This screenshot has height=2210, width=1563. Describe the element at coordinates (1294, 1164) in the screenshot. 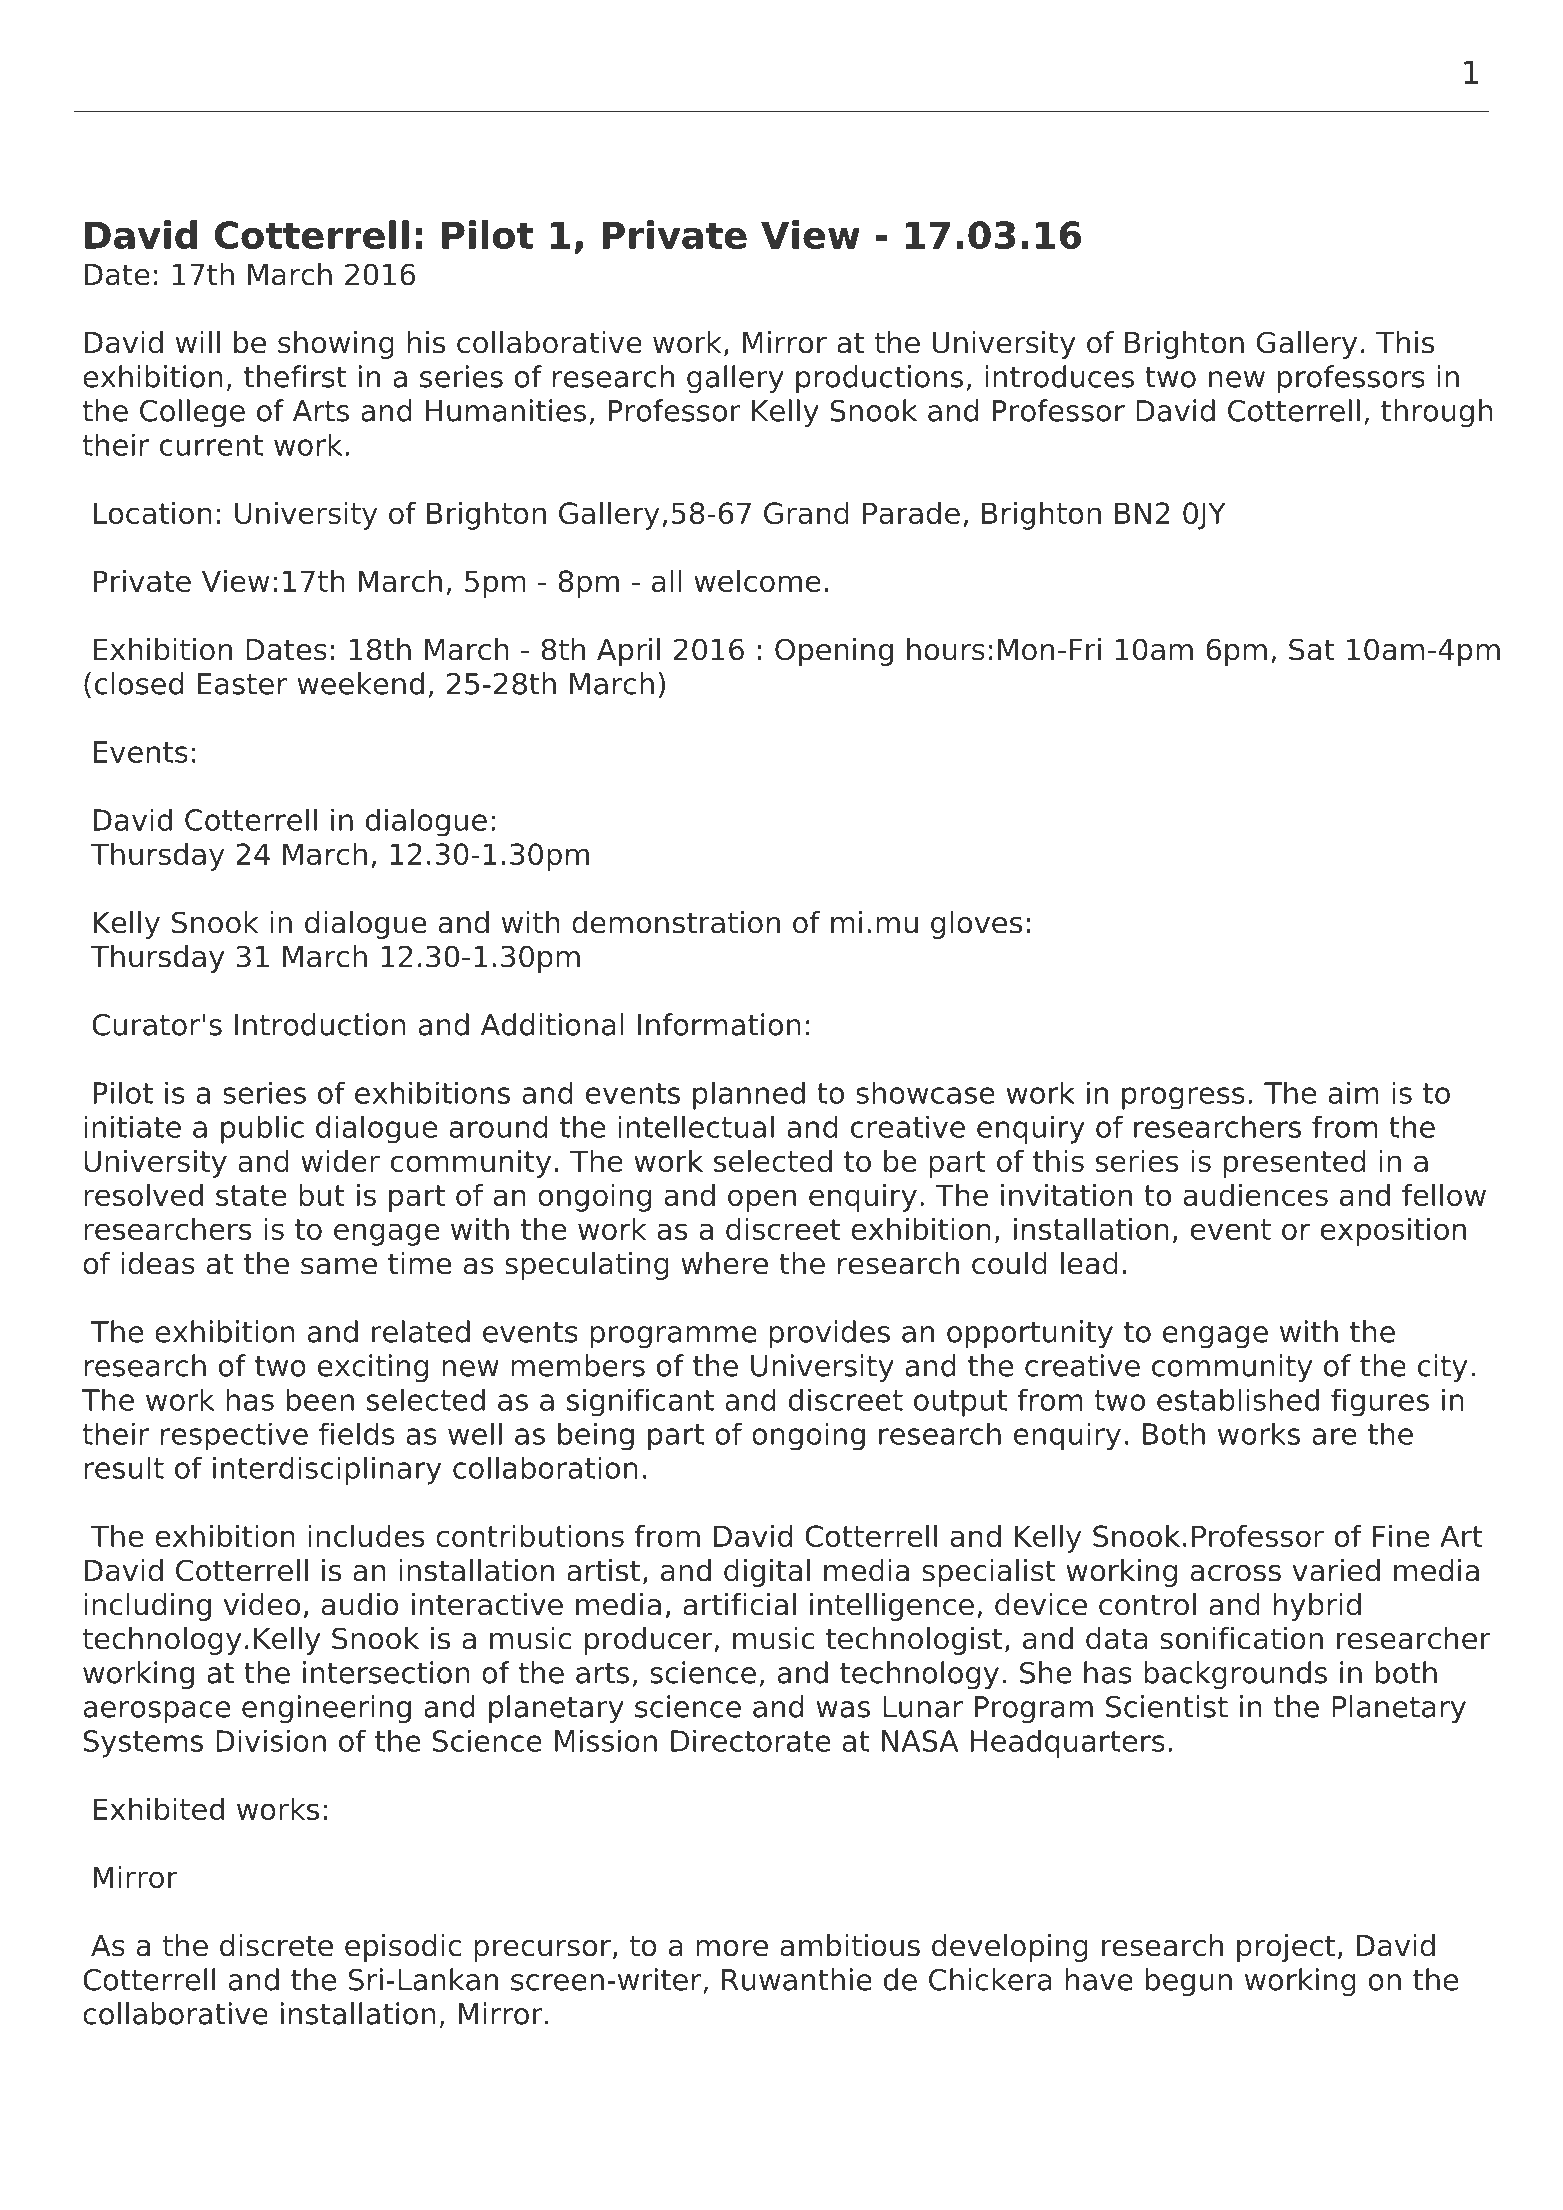

I see `presented` at that location.
